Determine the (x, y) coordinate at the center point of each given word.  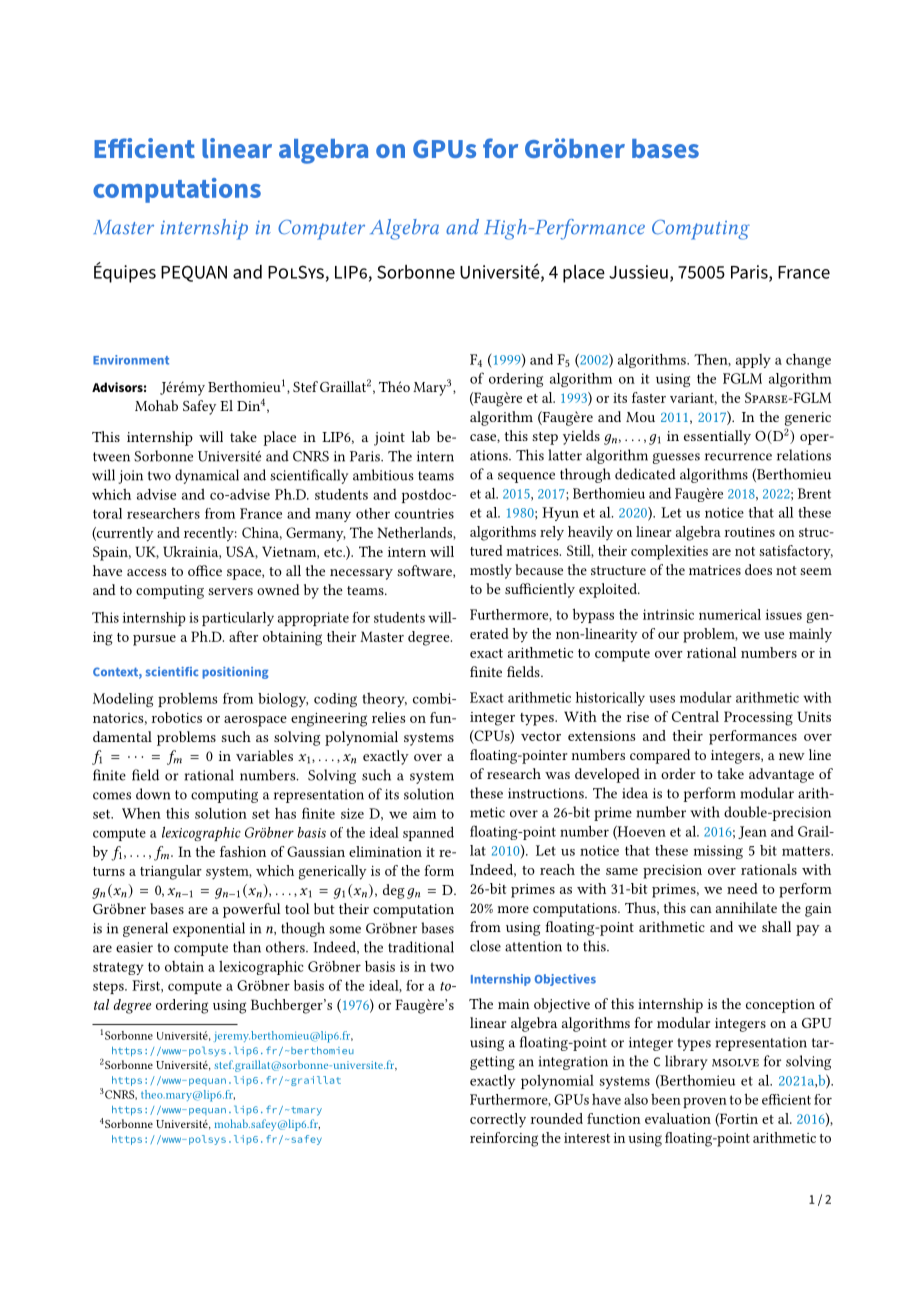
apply (753, 361)
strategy (118, 968)
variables (264, 755)
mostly (491, 571)
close (485, 946)
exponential (209, 929)
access (146, 572)
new (792, 756)
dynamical (207, 476)
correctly (498, 1120)
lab (420, 436)
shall (776, 926)
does (758, 569)
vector (541, 736)
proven (705, 1102)
